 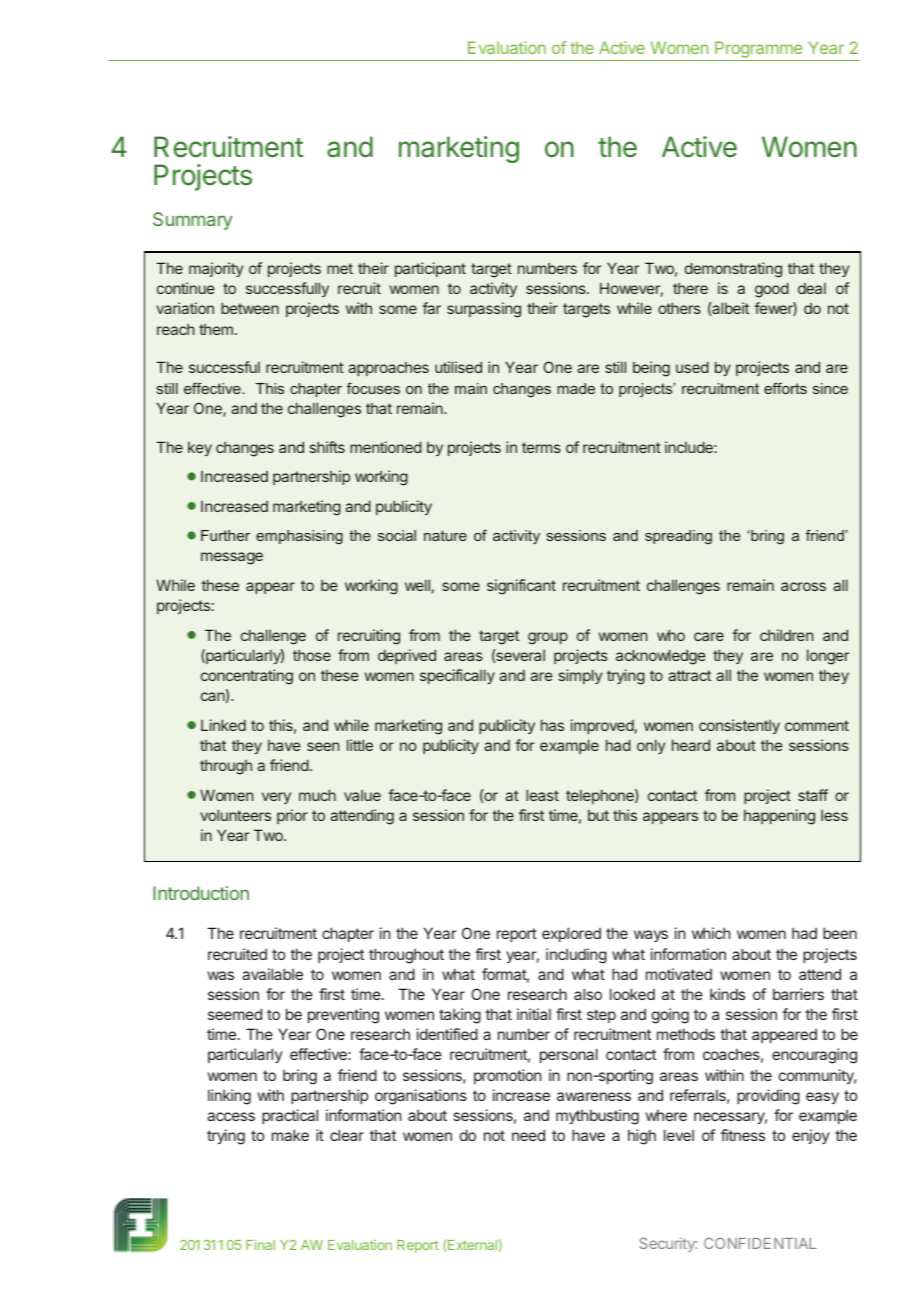 What do you see at coordinates (785, 388) in the image?
I see `efforts` at bounding box center [785, 388].
